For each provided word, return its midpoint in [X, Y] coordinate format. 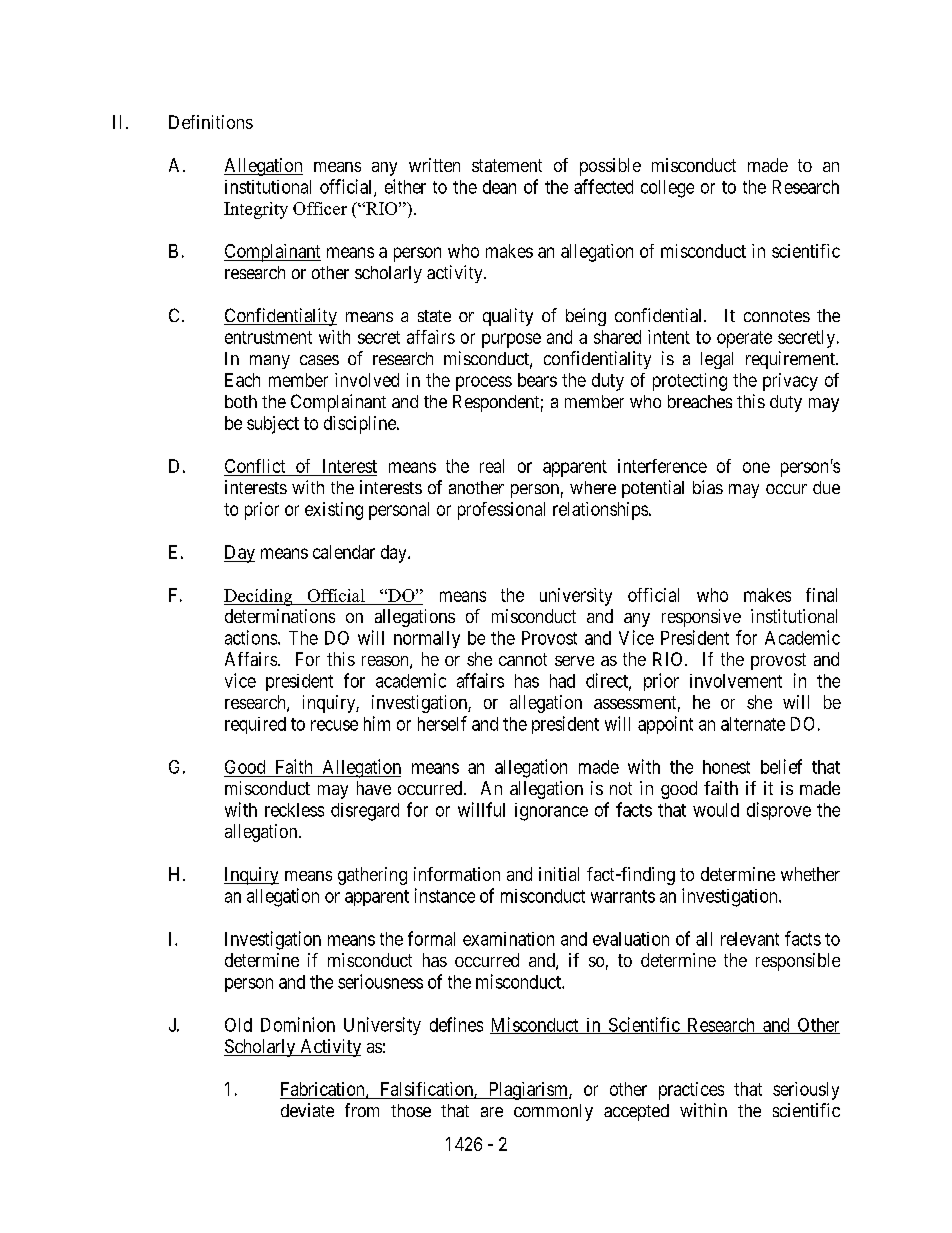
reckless [294, 810]
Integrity [256, 210]
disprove [779, 811]
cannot [523, 659]
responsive [701, 618]
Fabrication [324, 1090]
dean [499, 187]
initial [559, 874]
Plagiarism [528, 1091]
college [667, 189]
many [270, 362]
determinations [280, 616]
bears [537, 380]
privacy [790, 382]
